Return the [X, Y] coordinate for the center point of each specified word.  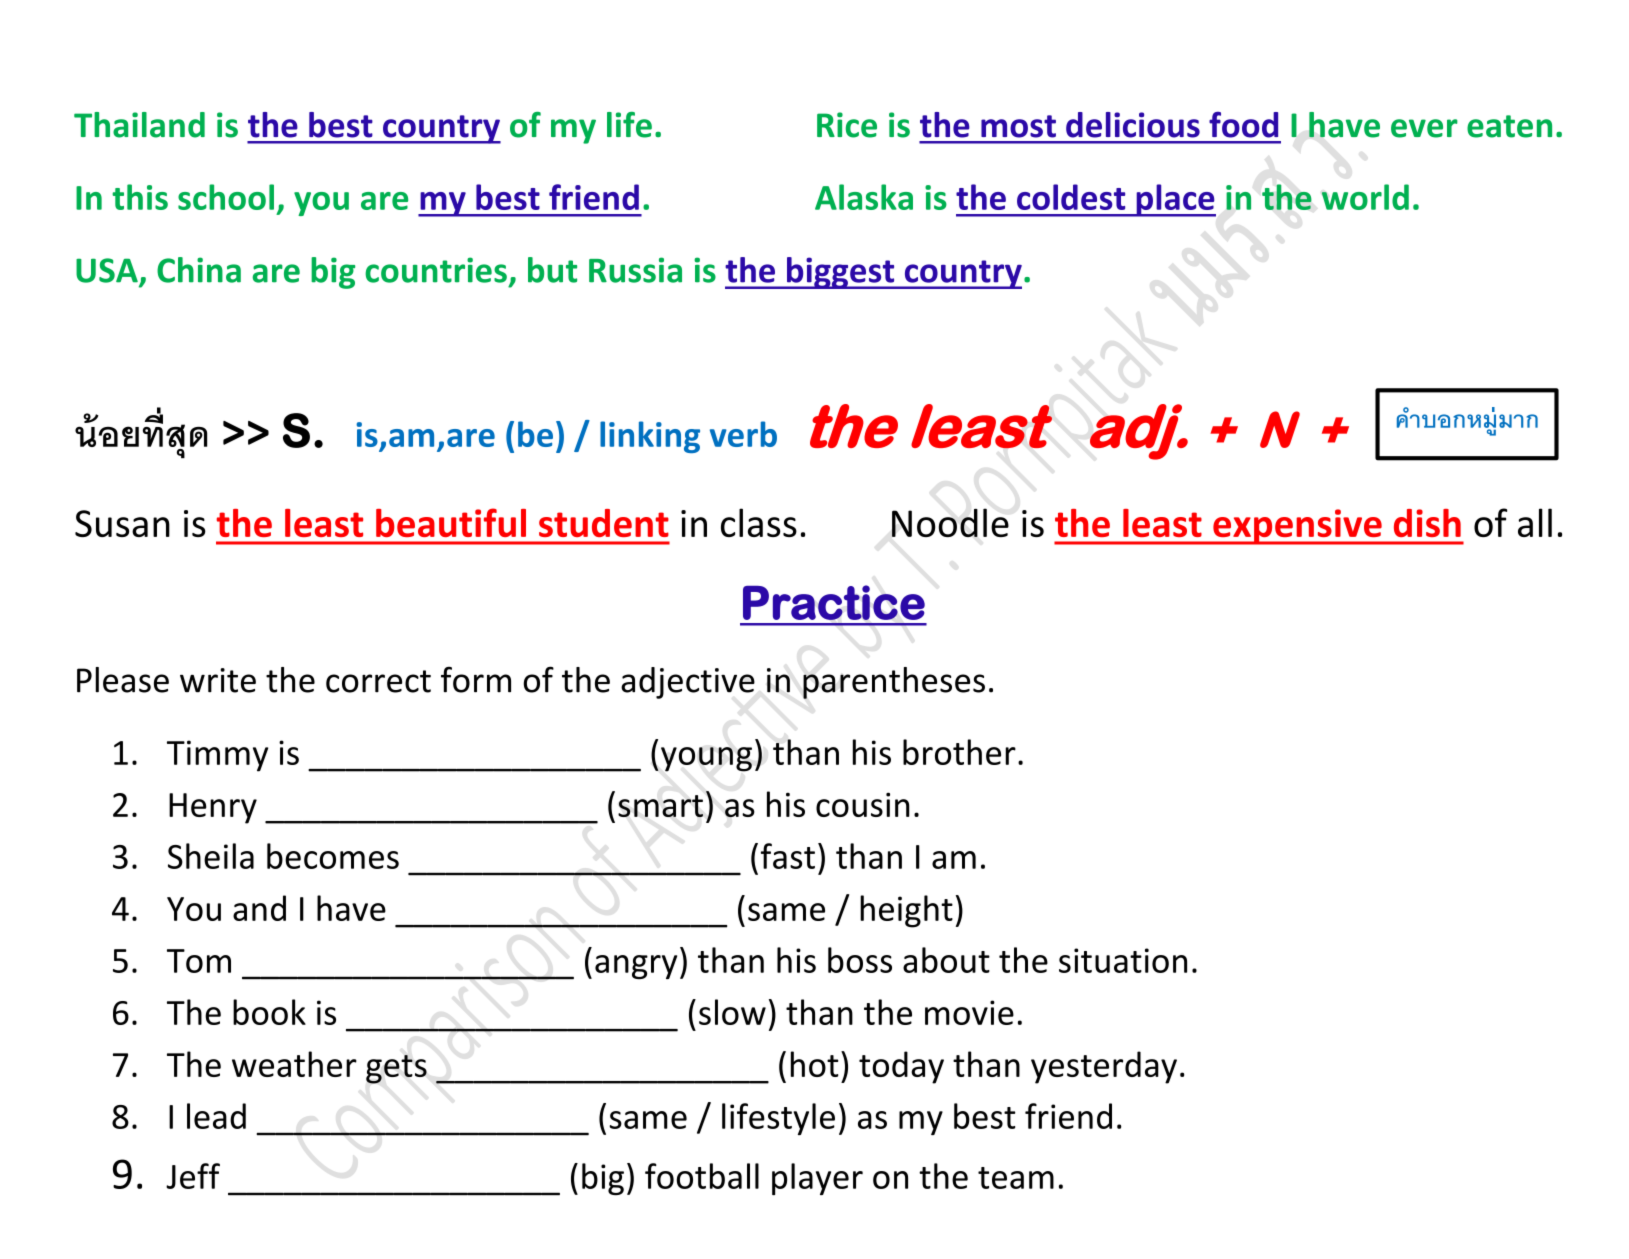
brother [959, 752]
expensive [1297, 527]
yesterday [1104, 1067]
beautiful [451, 522]
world [1365, 197]
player [817, 1179]
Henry [213, 808]
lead [216, 1116]
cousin [863, 804]
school [226, 197]
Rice [847, 125]
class [759, 522]
